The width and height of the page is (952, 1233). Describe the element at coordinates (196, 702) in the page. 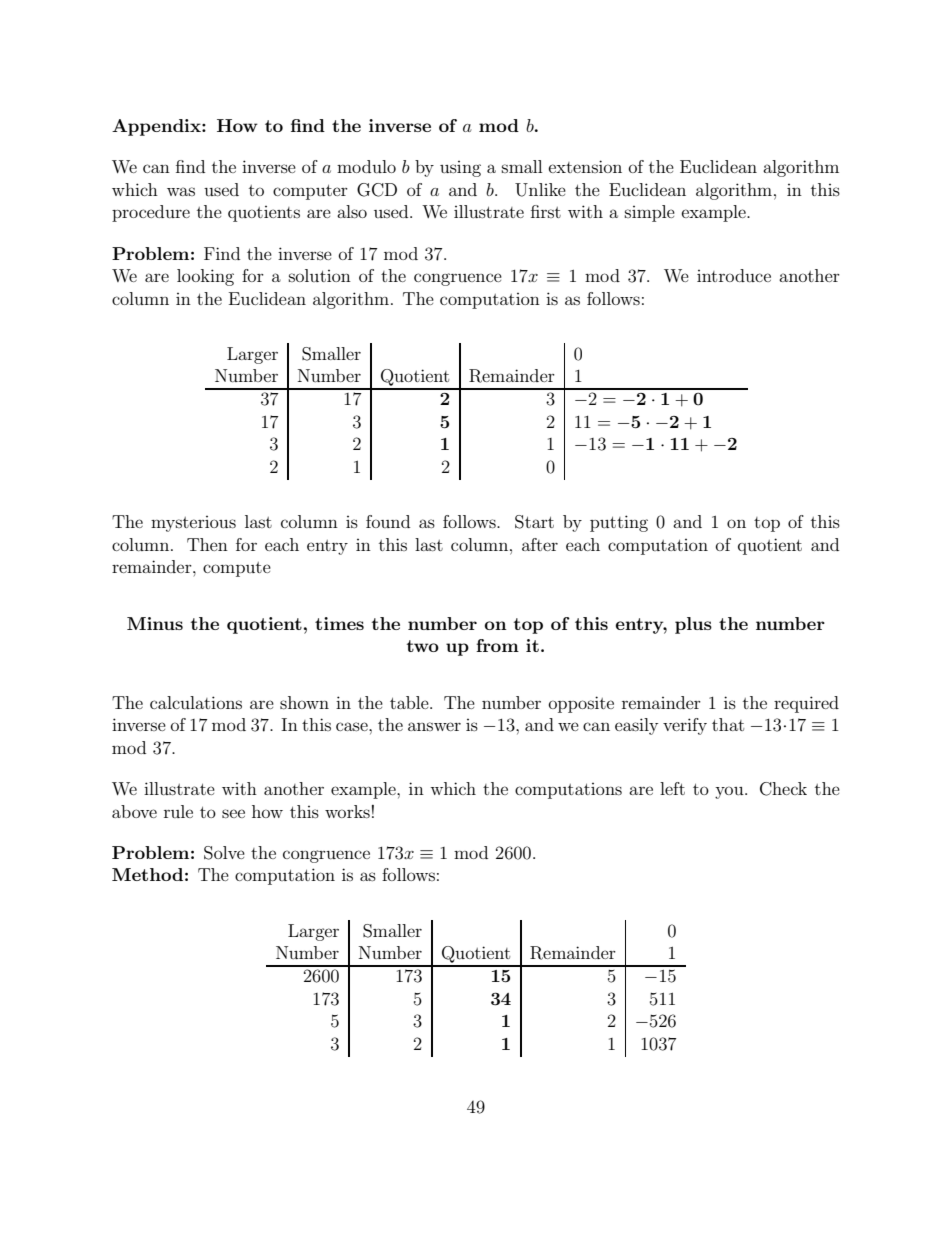

I see `calculations` at that location.
